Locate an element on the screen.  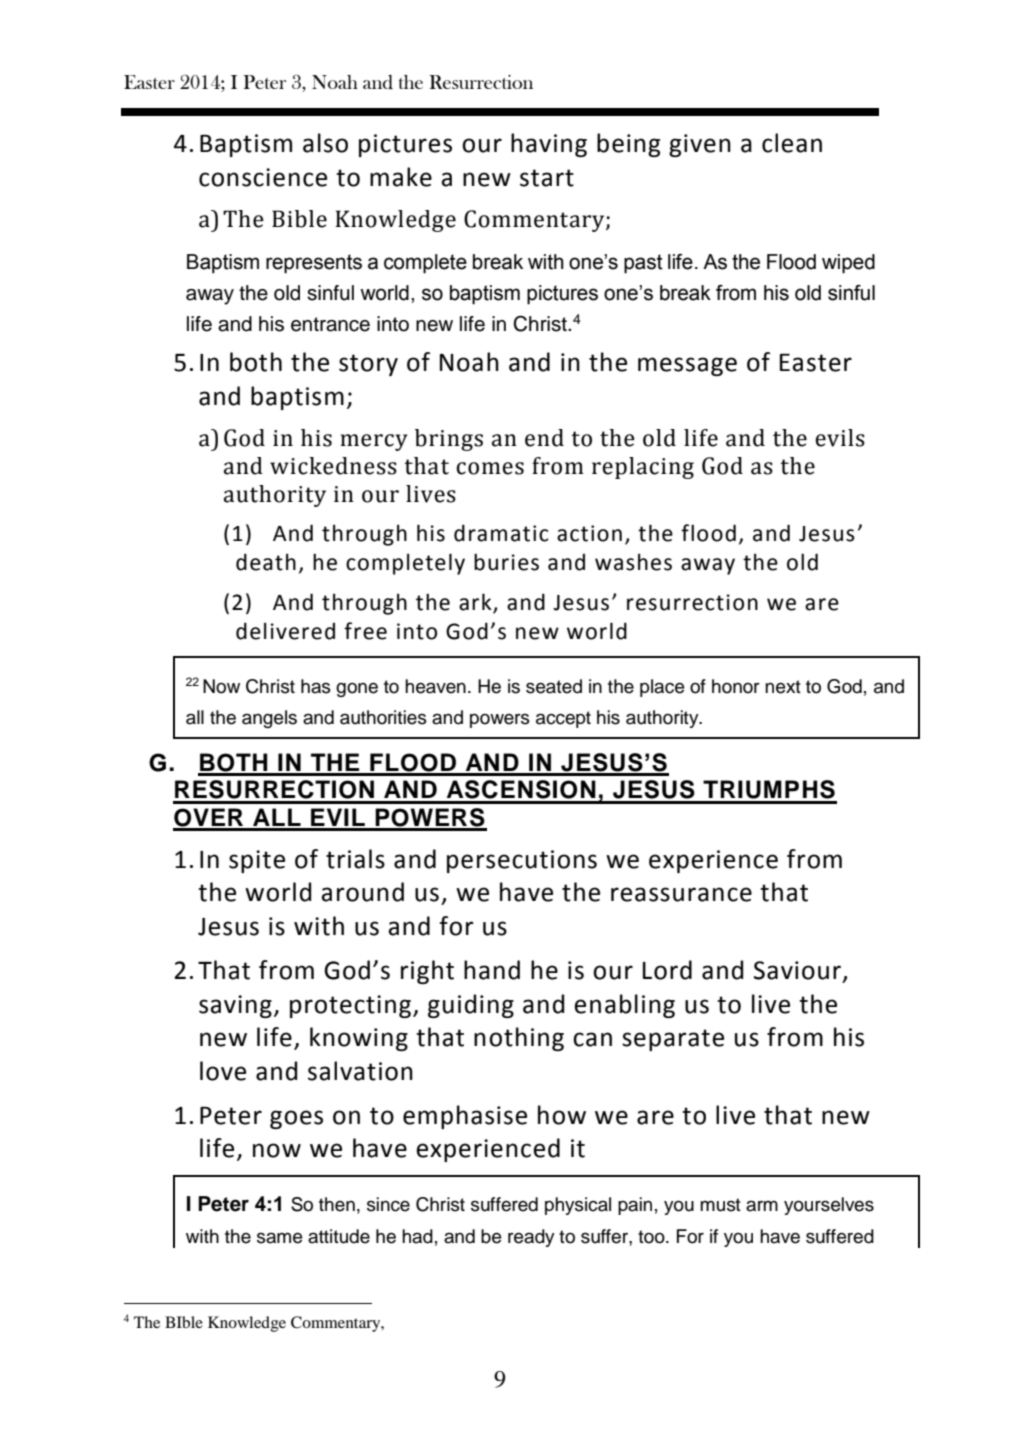
seated is located at coordinates (554, 686).
